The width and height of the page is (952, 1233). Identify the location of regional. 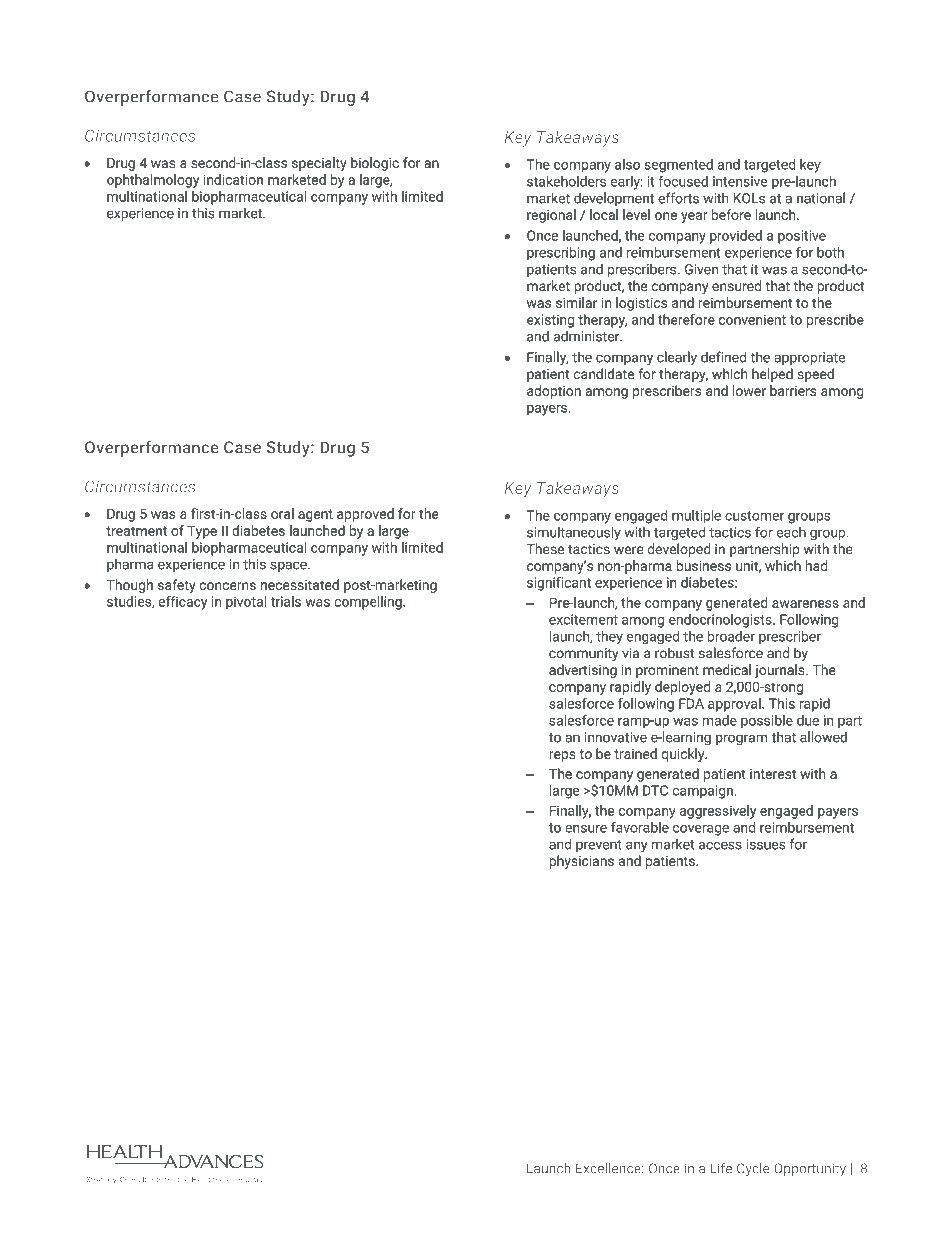
(551, 216).
